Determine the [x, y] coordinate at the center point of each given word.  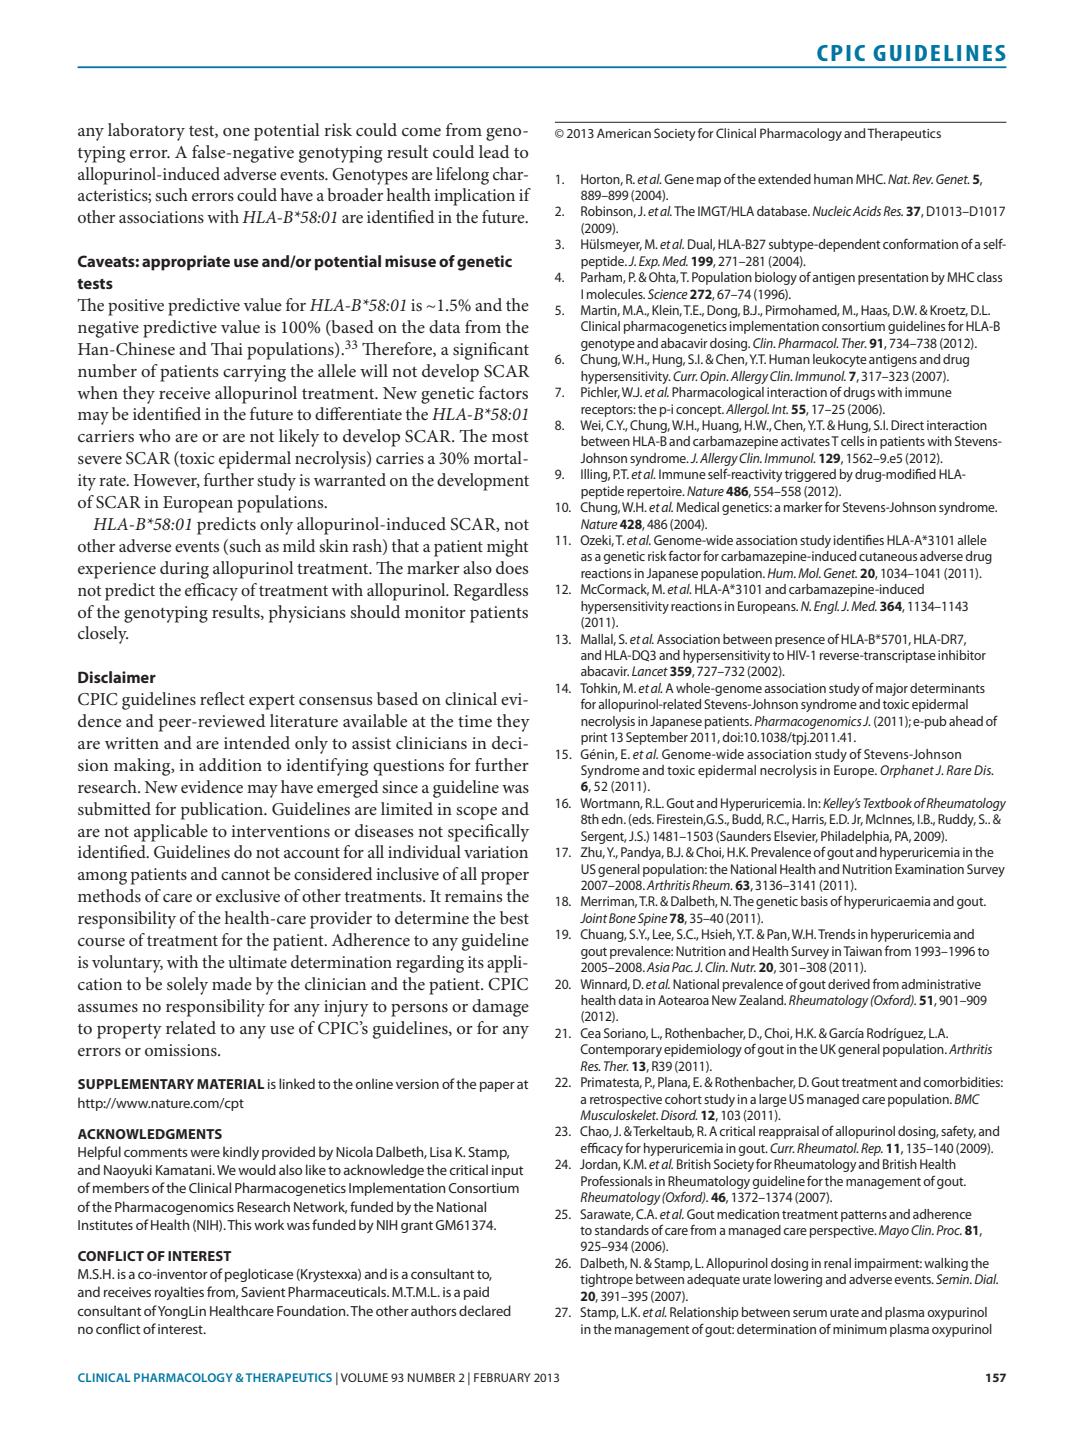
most [510, 437]
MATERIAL [231, 1084]
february [502, 1377]
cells [852, 441]
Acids [866, 211]
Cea [590, 1033]
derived [849, 984]
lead [494, 151]
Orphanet [908, 771]
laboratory [146, 132]
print [594, 738]
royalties [179, 1293]
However [167, 481]
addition [230, 764]
